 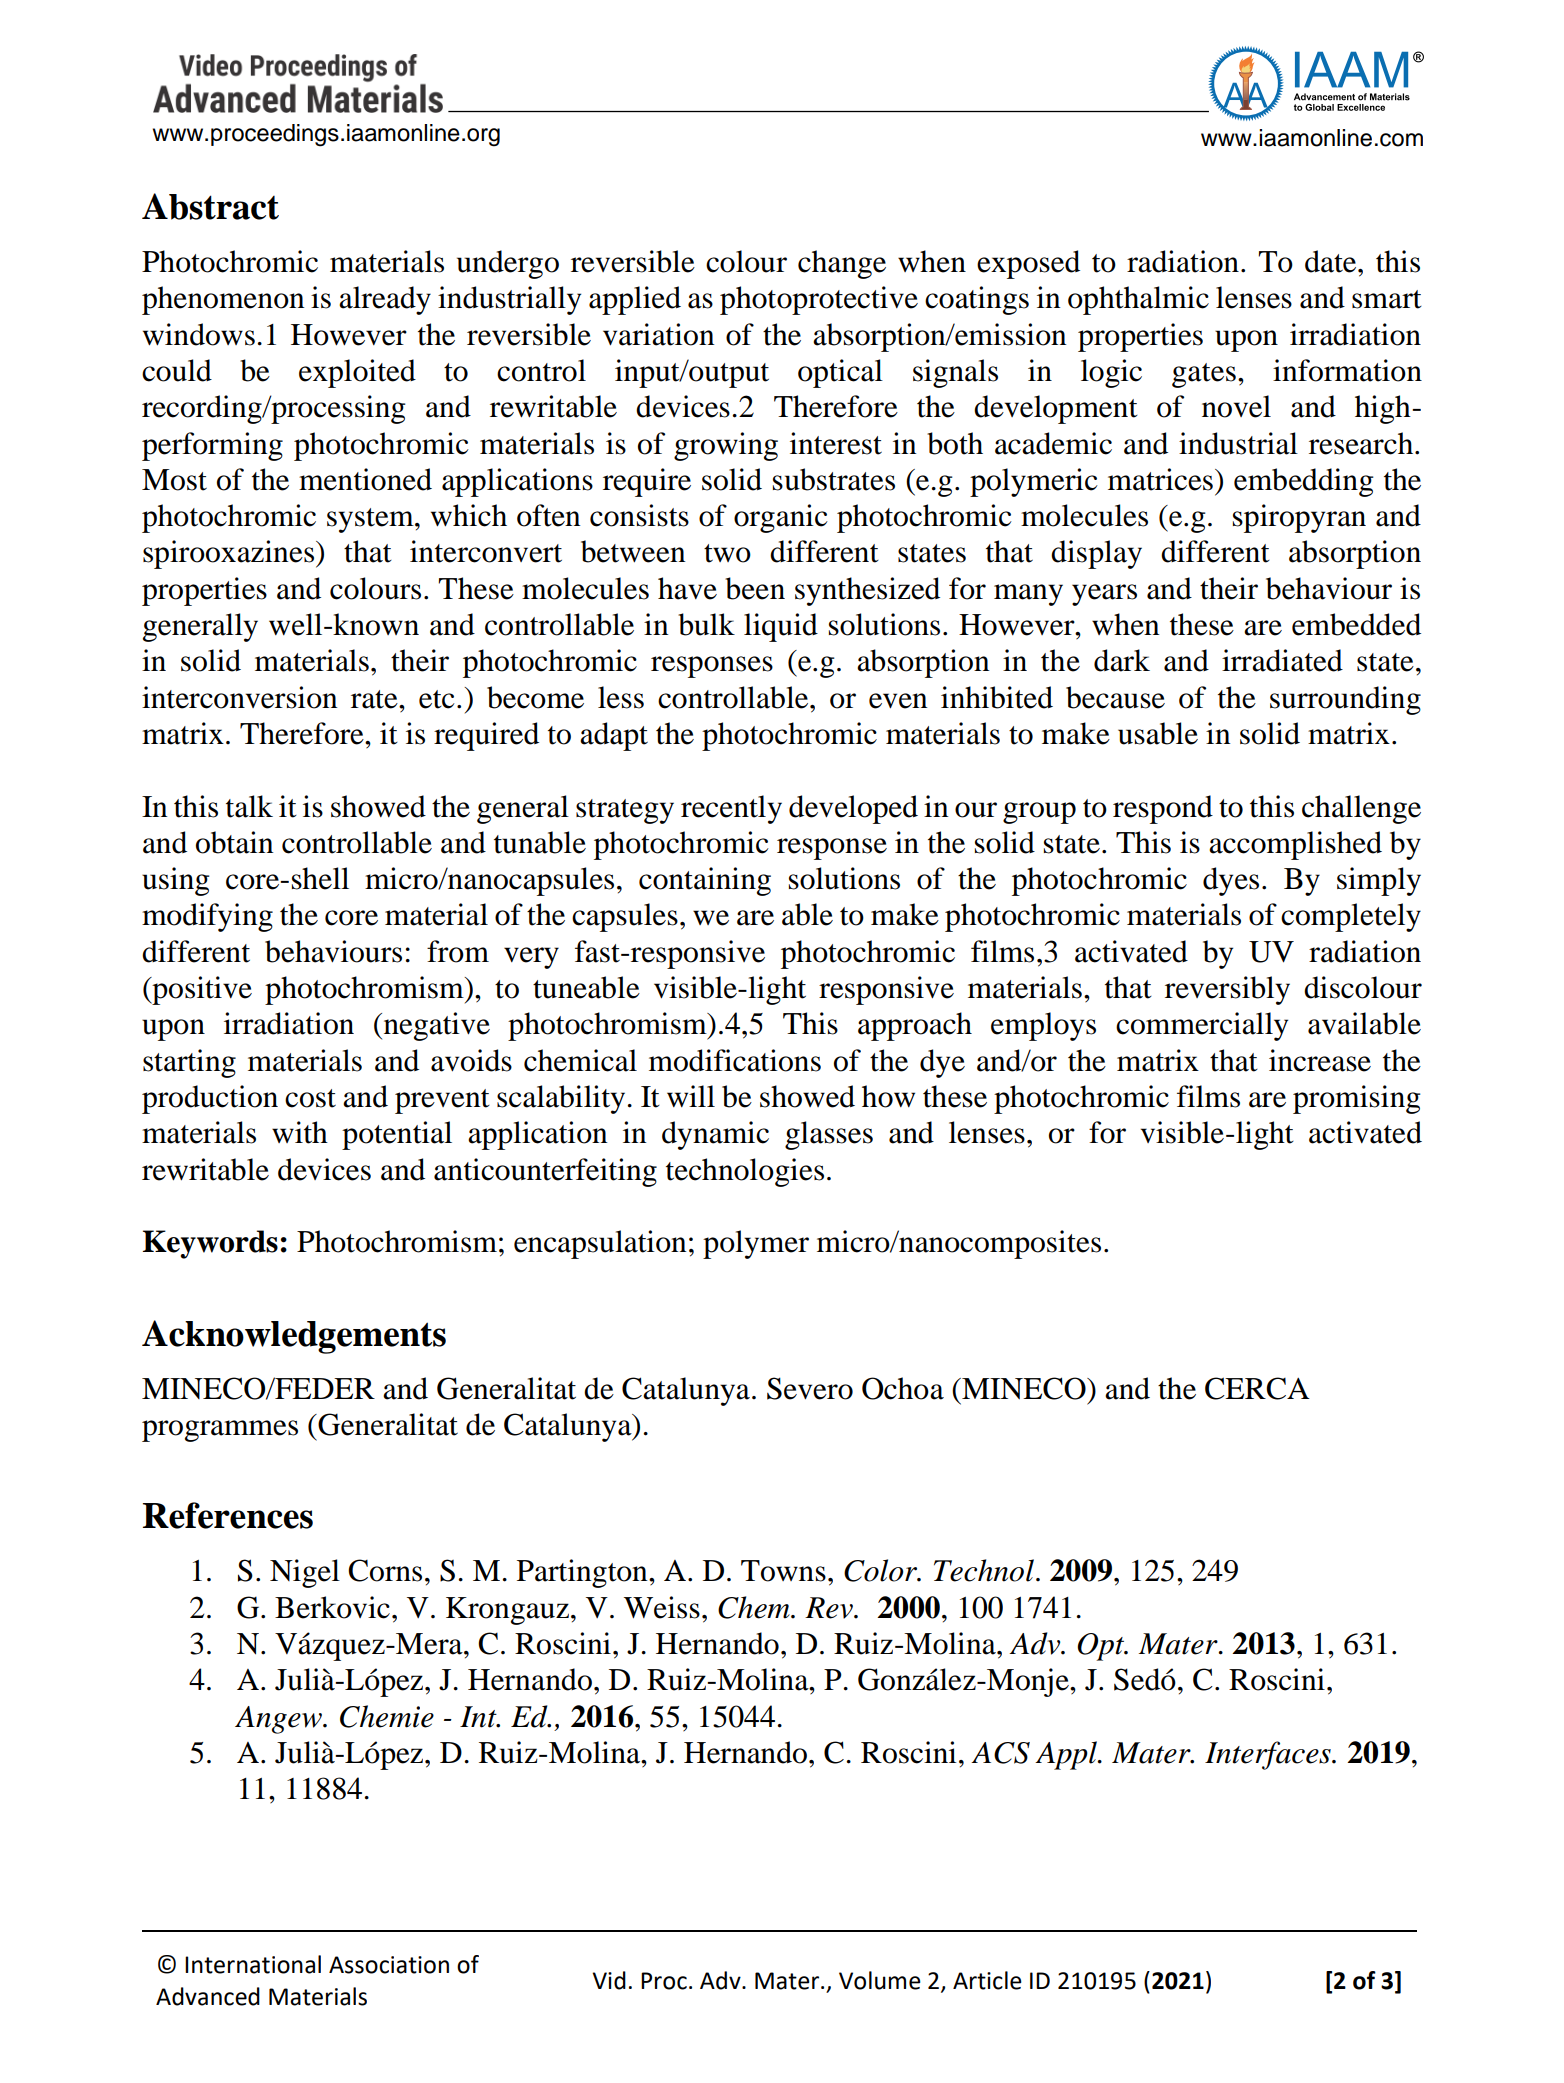 What do you see at coordinates (253, 1964) in the image?
I see `International` at bounding box center [253, 1964].
